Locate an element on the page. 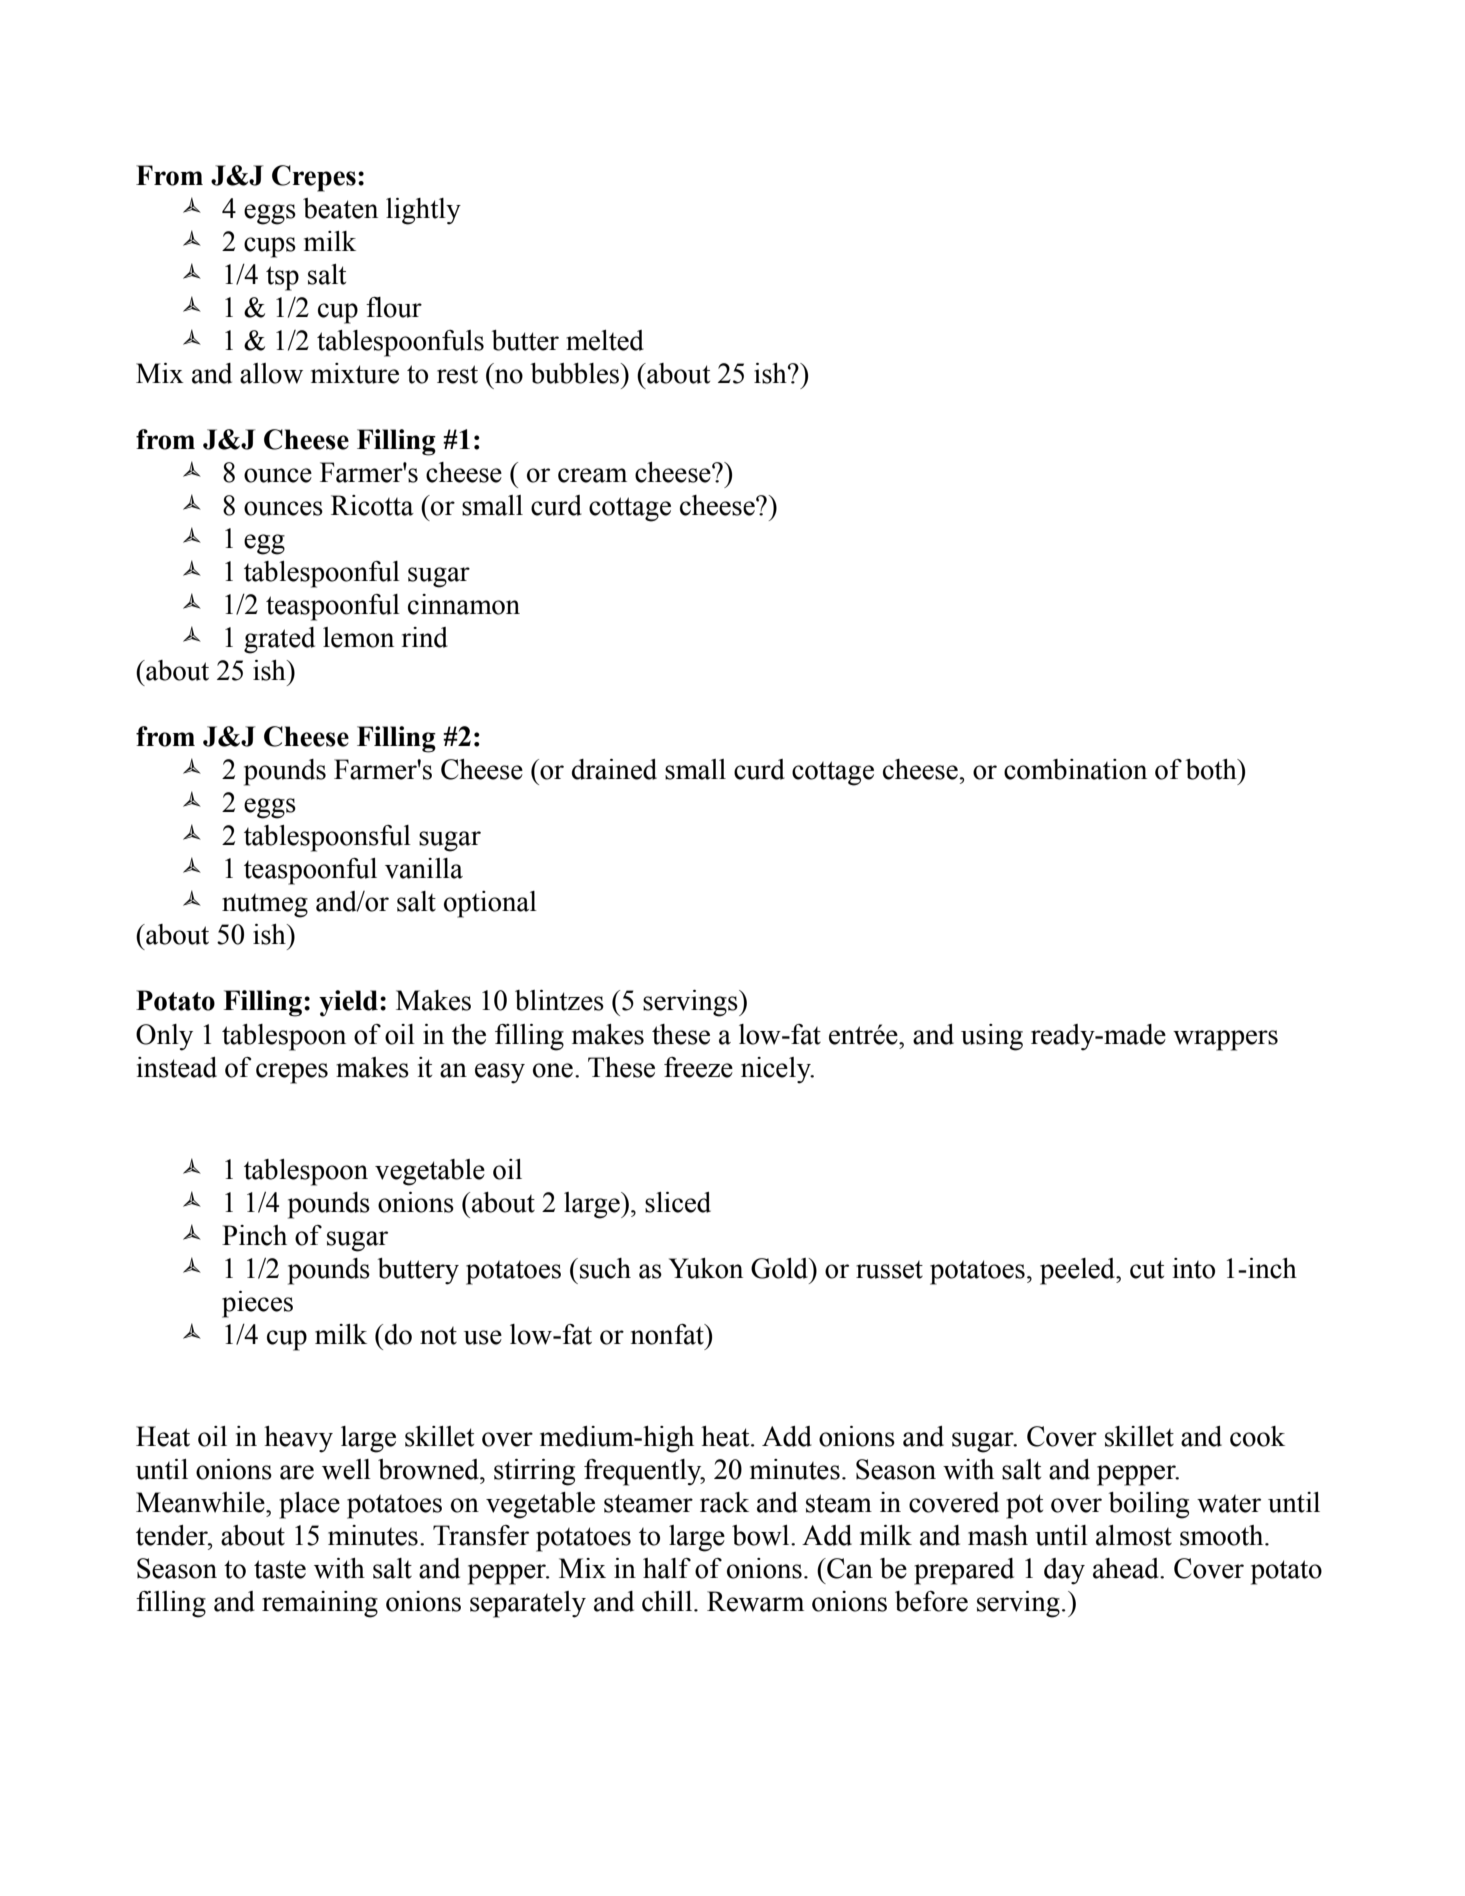 Image resolution: width=1465 pixels, height=1896 pixels. combination is located at coordinates (1075, 769).
